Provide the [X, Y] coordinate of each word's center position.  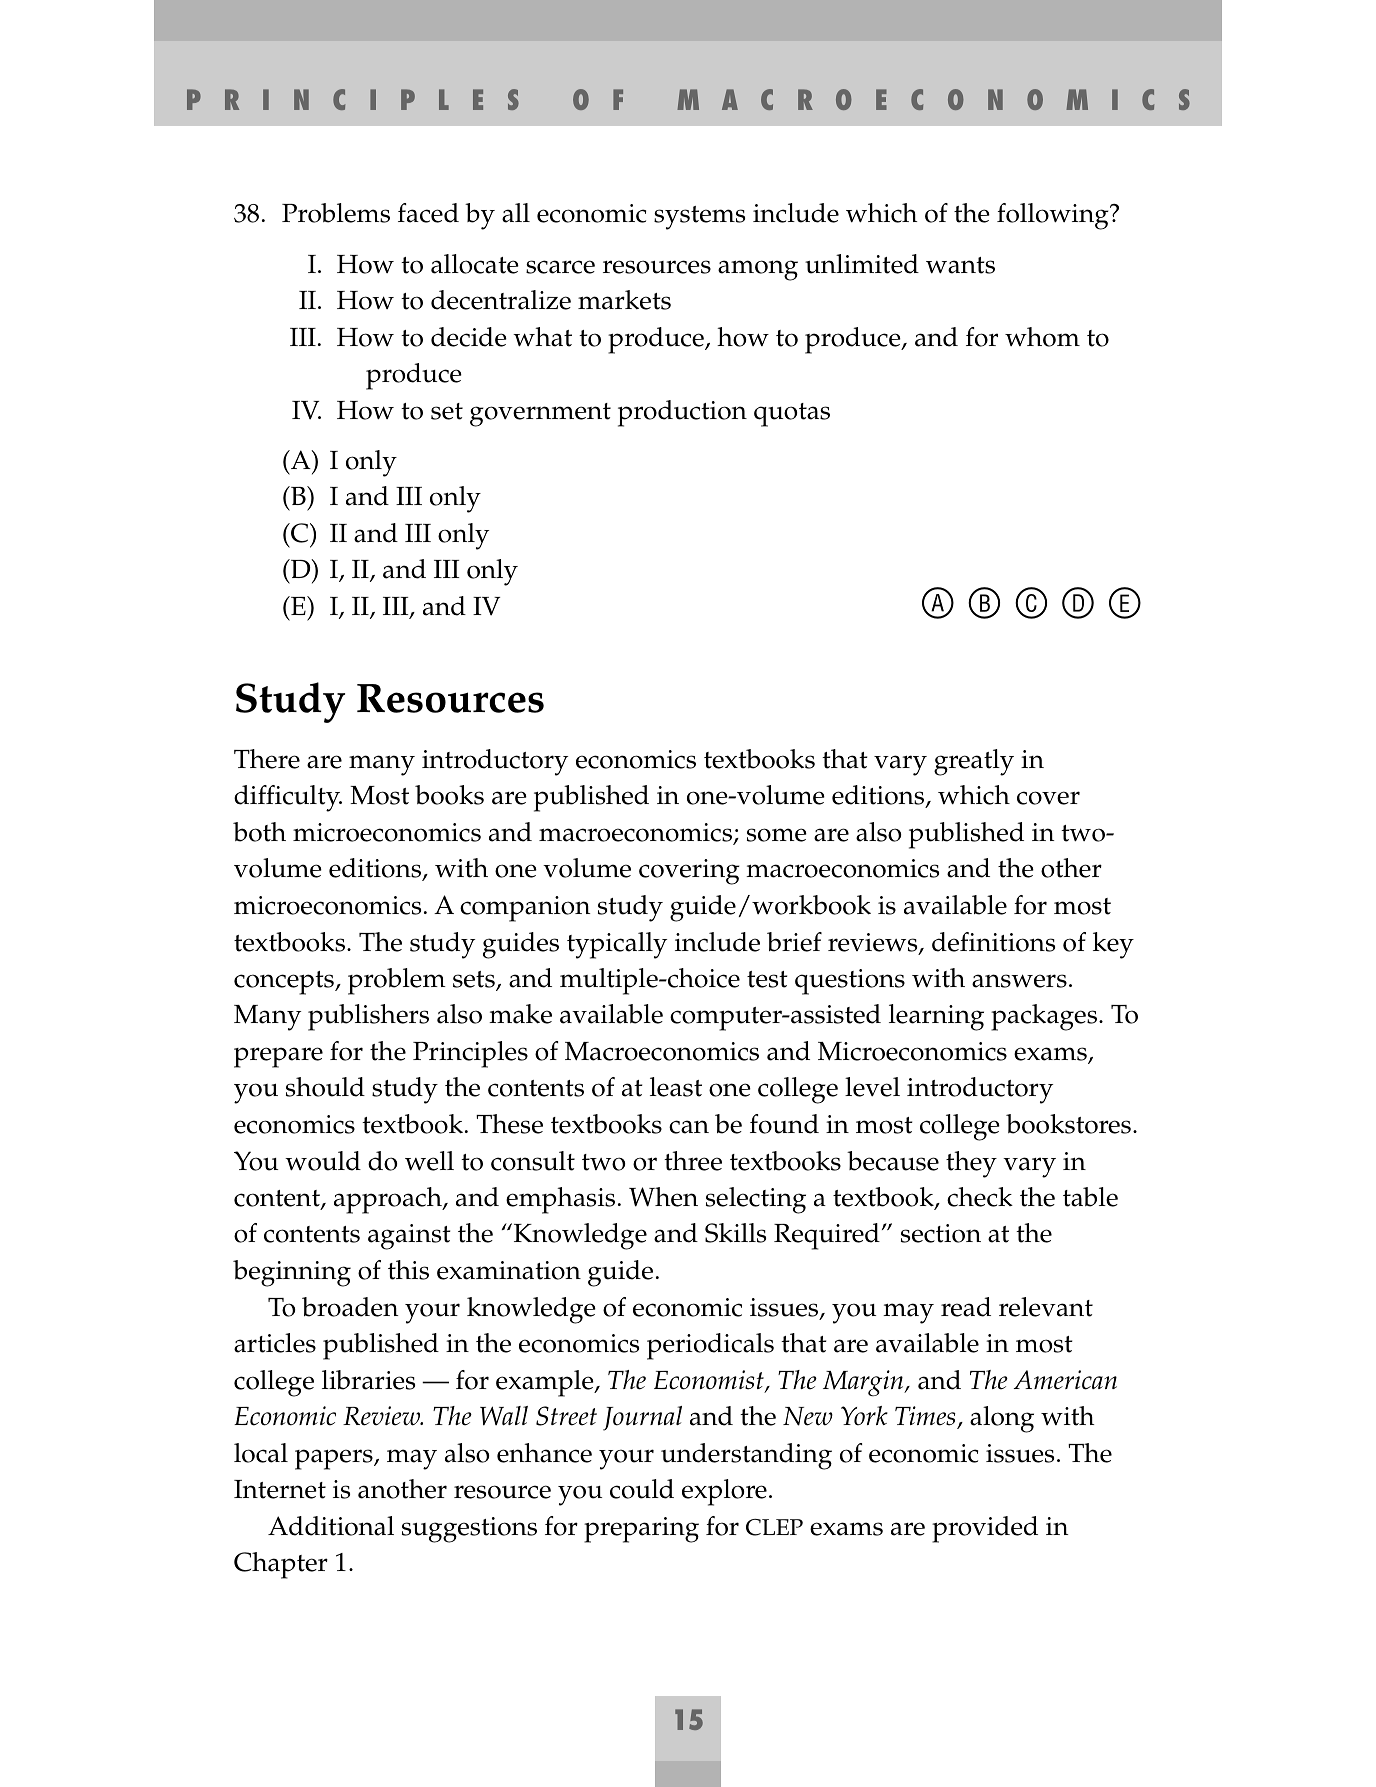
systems [699, 218]
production [682, 413]
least [676, 1087]
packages [1045, 1017]
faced [428, 213]
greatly [974, 762]
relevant [1046, 1307]
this [408, 1270]
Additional [331, 1526]
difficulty [288, 798]
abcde [1031, 603]
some [777, 835]
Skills [735, 1233]
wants [960, 265]
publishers [368, 1017]
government [540, 415]
